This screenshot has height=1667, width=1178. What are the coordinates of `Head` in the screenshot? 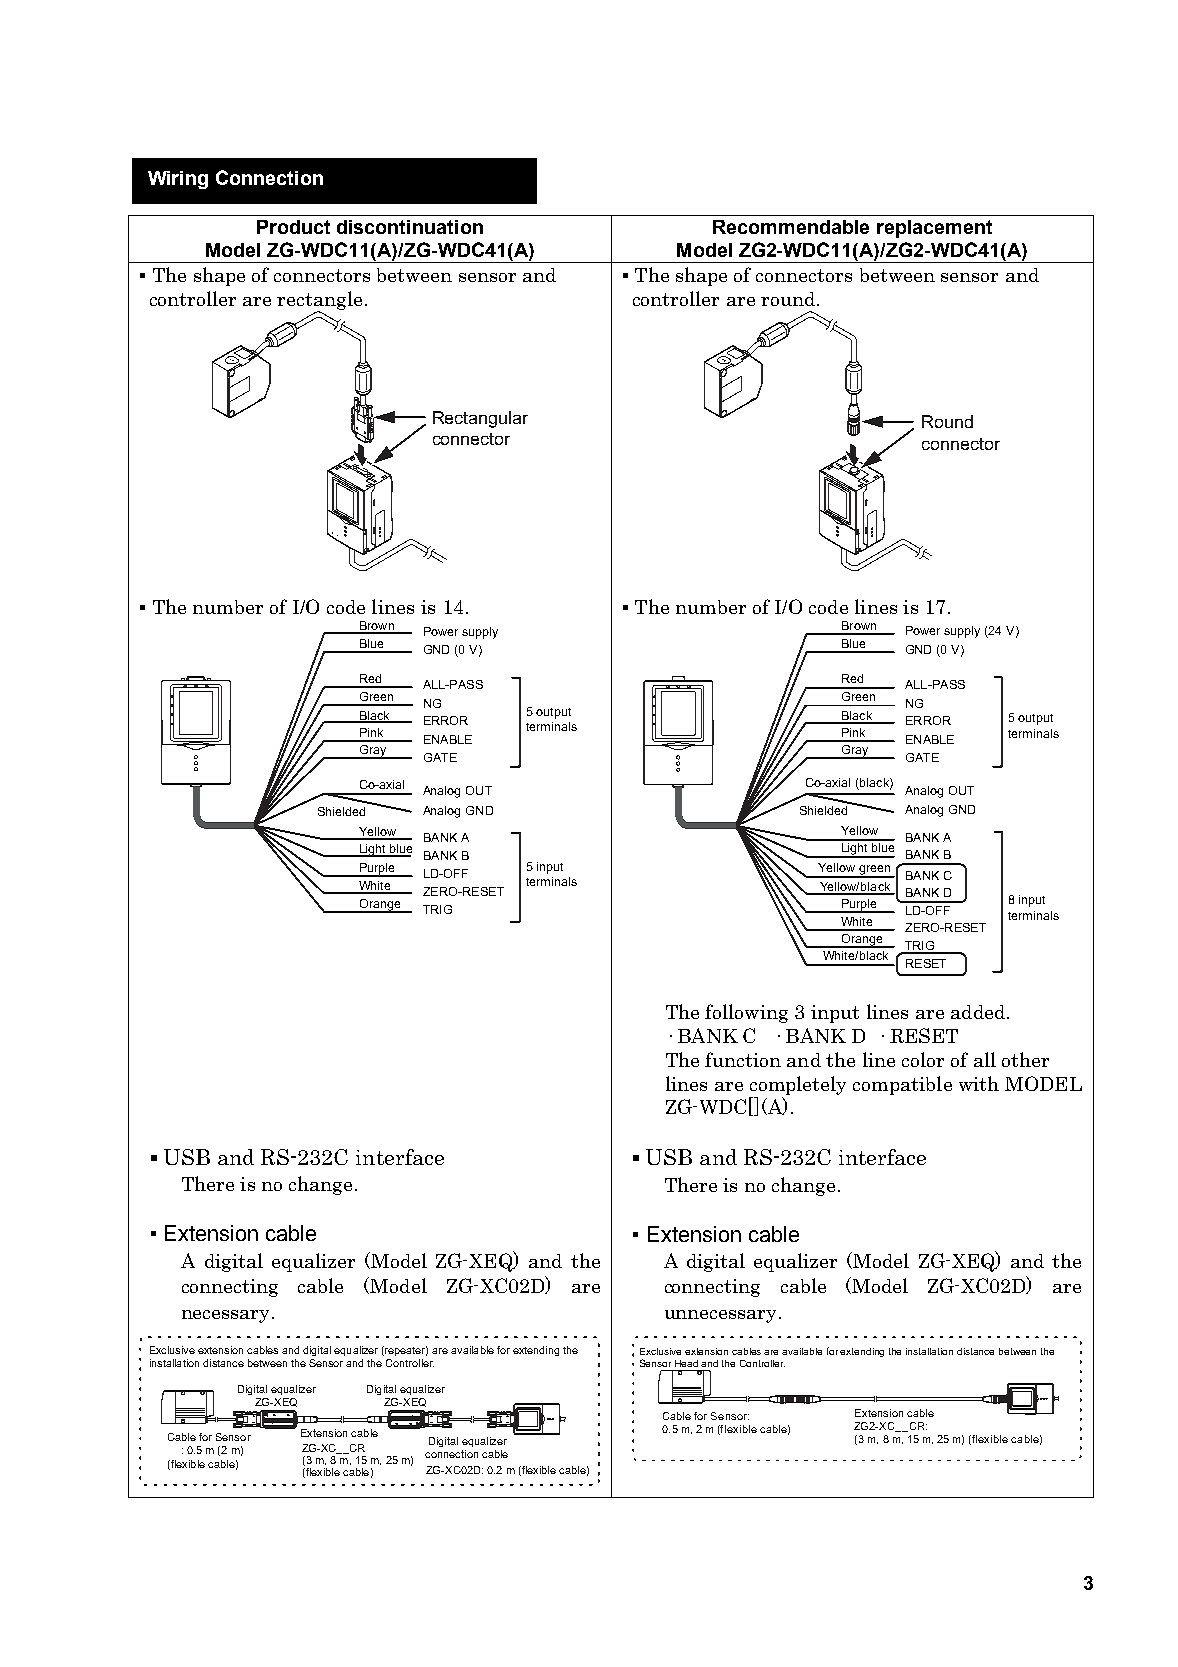 It's located at (686, 1363).
